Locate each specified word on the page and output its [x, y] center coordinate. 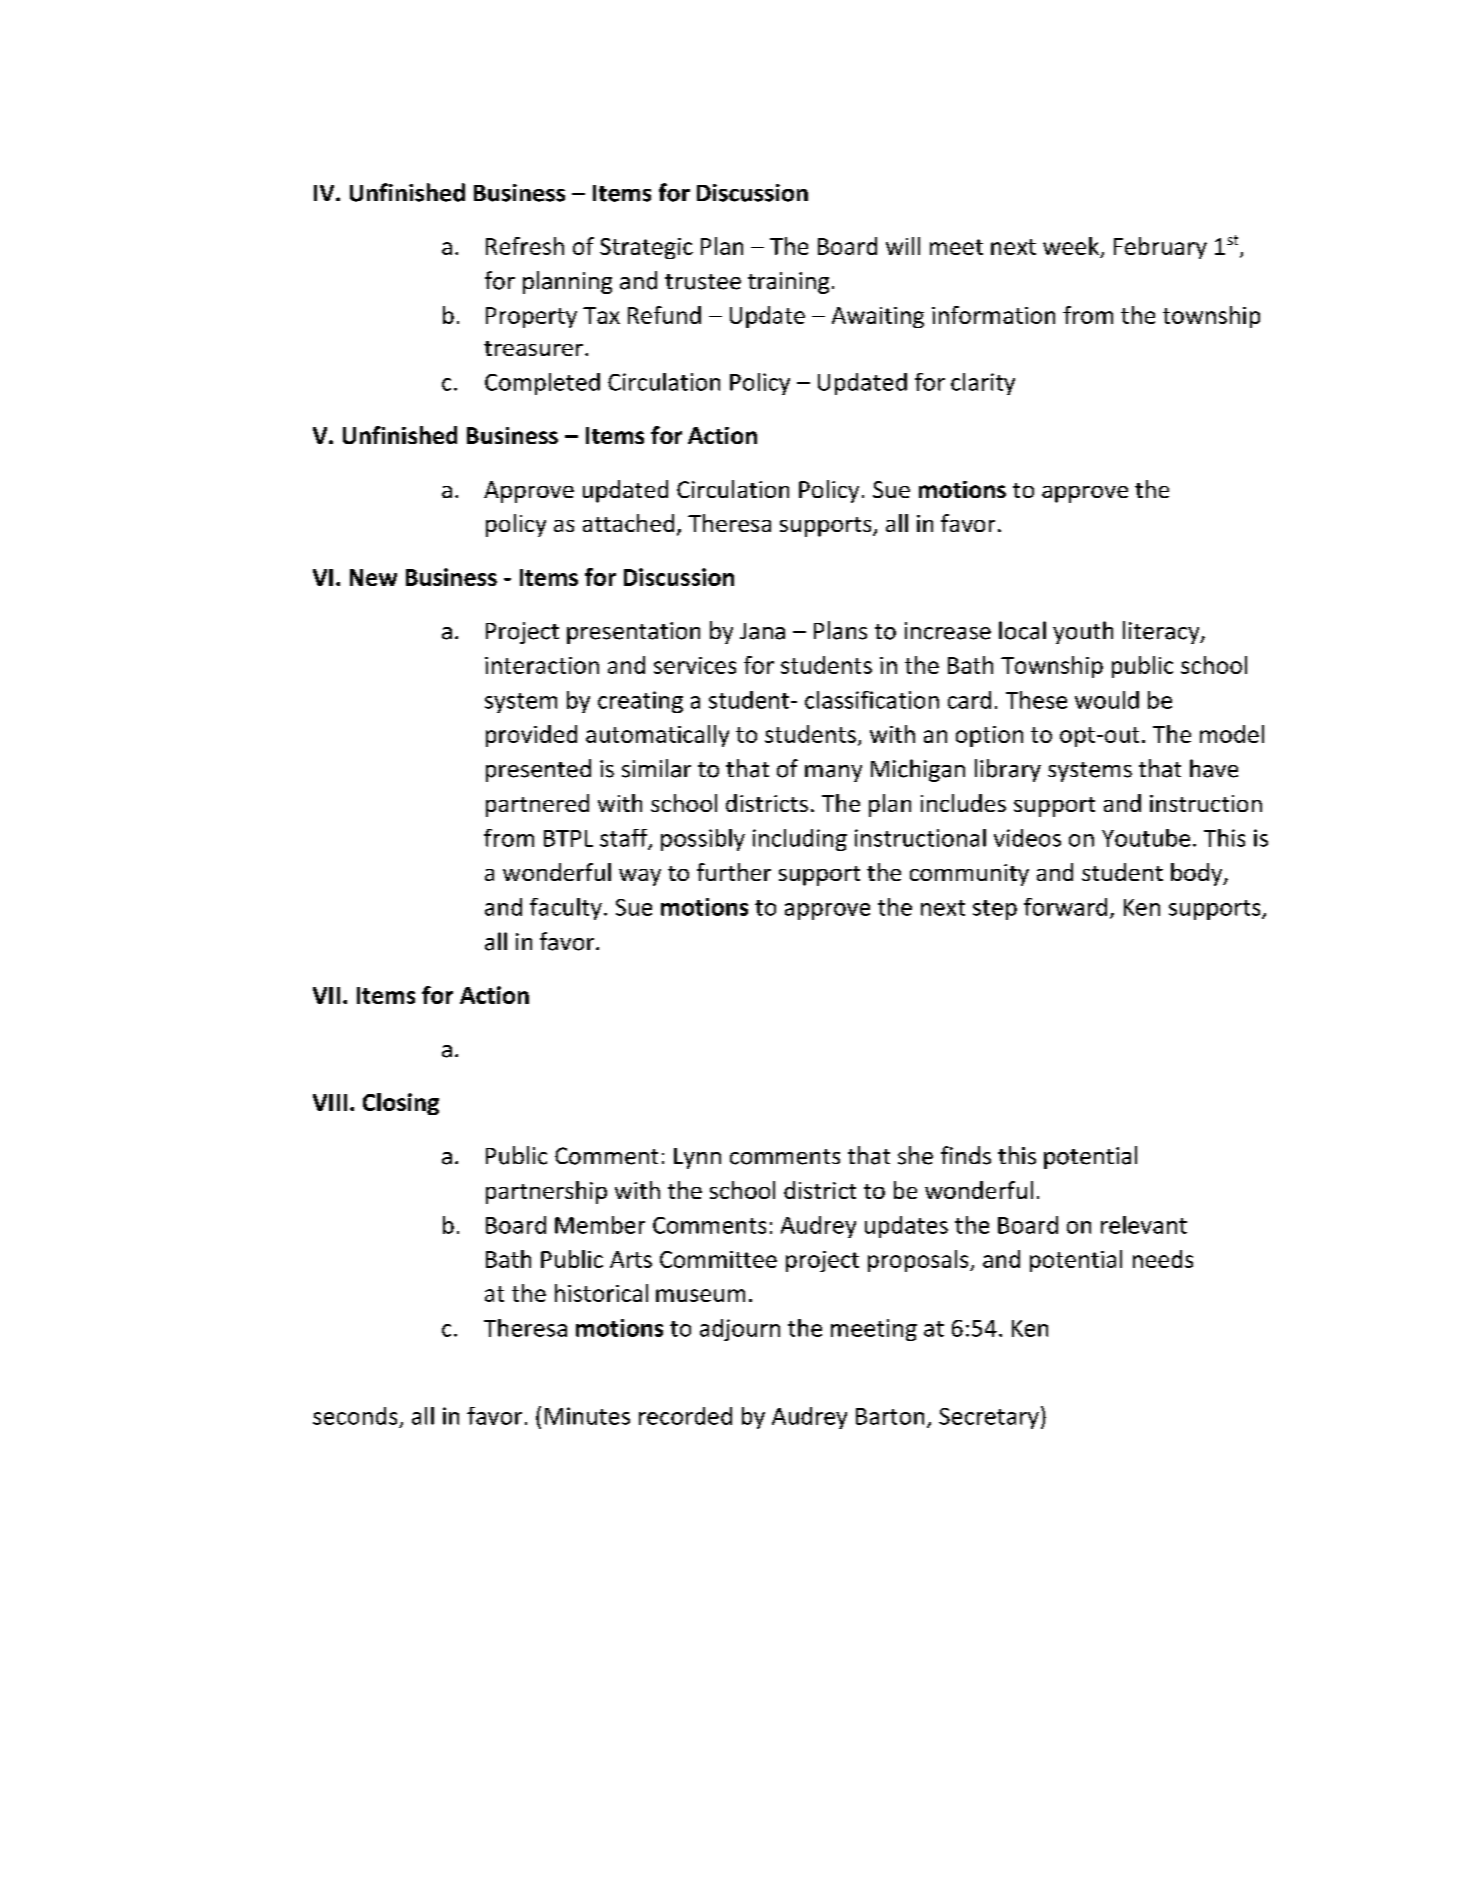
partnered [537, 805]
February [1160, 248]
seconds [355, 1416]
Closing [401, 1104]
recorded [685, 1416]
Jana [762, 631]
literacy [1162, 632]
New [373, 577]
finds [966, 1155]
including [800, 840]
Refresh [525, 246]
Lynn [697, 1158]
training [788, 283]
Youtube [1146, 838]
